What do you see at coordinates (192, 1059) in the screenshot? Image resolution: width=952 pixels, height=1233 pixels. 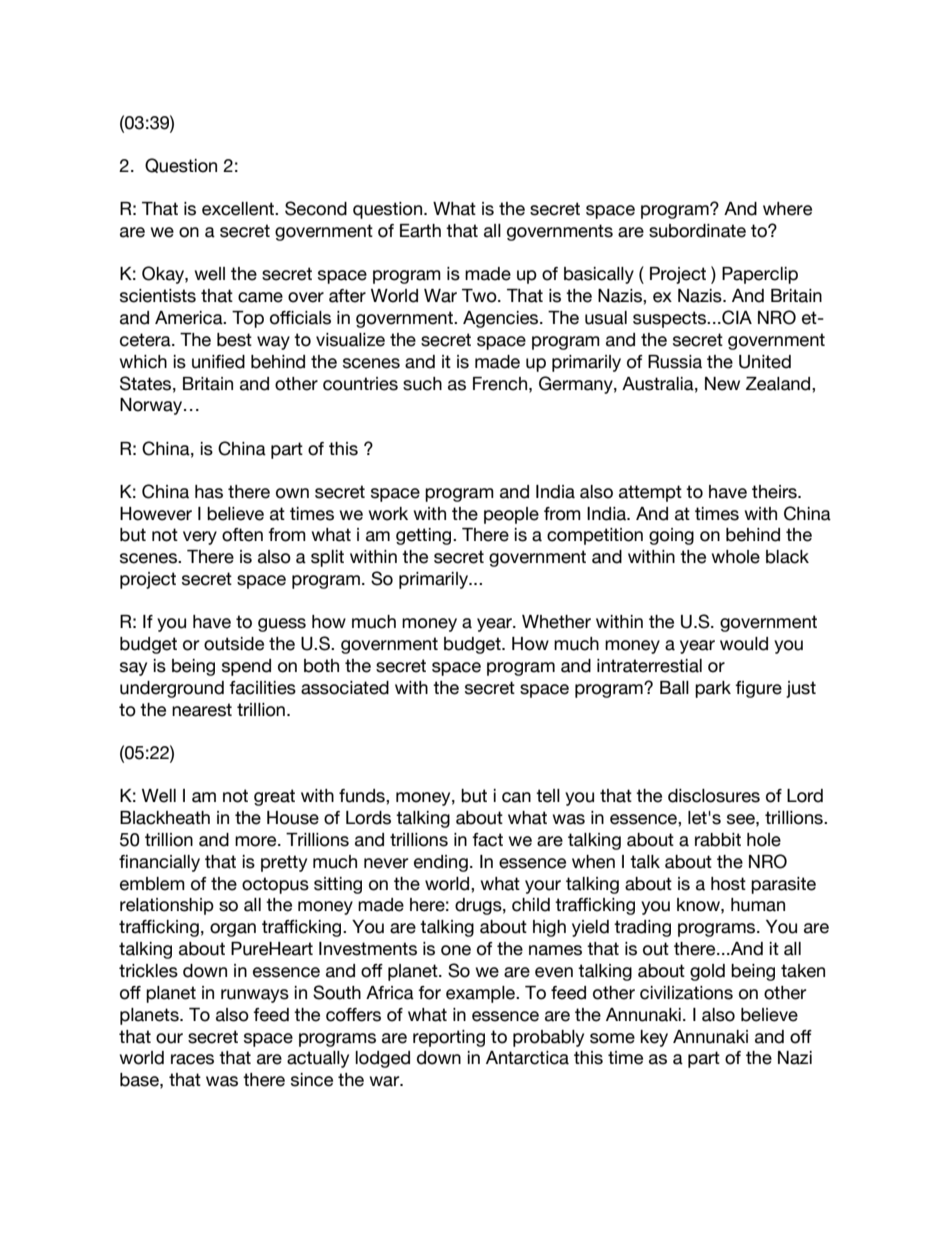 I see `races` at bounding box center [192, 1059].
